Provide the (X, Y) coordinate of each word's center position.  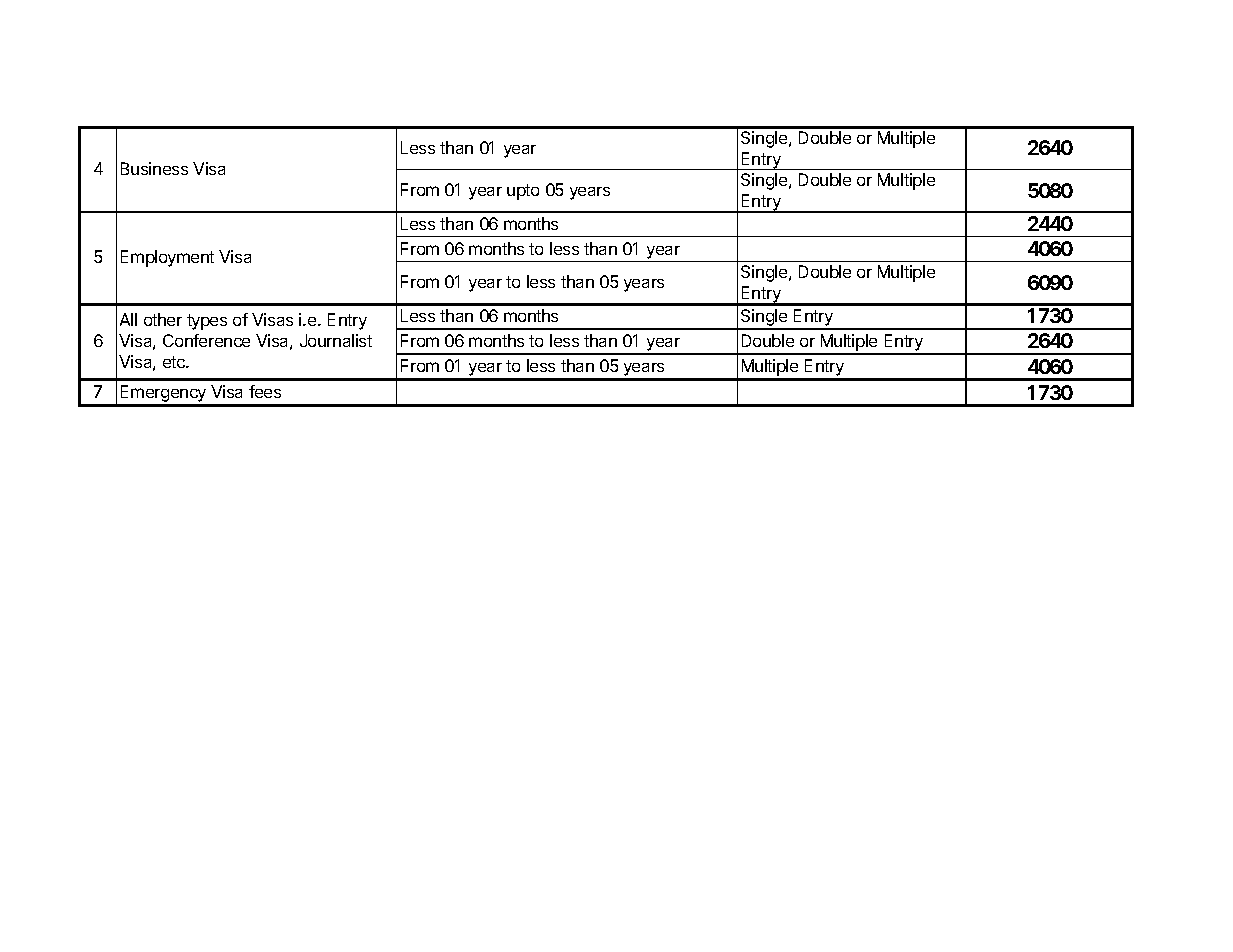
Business (154, 168)
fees (265, 391)
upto (523, 192)
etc (175, 362)
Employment (167, 258)
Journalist (336, 340)
